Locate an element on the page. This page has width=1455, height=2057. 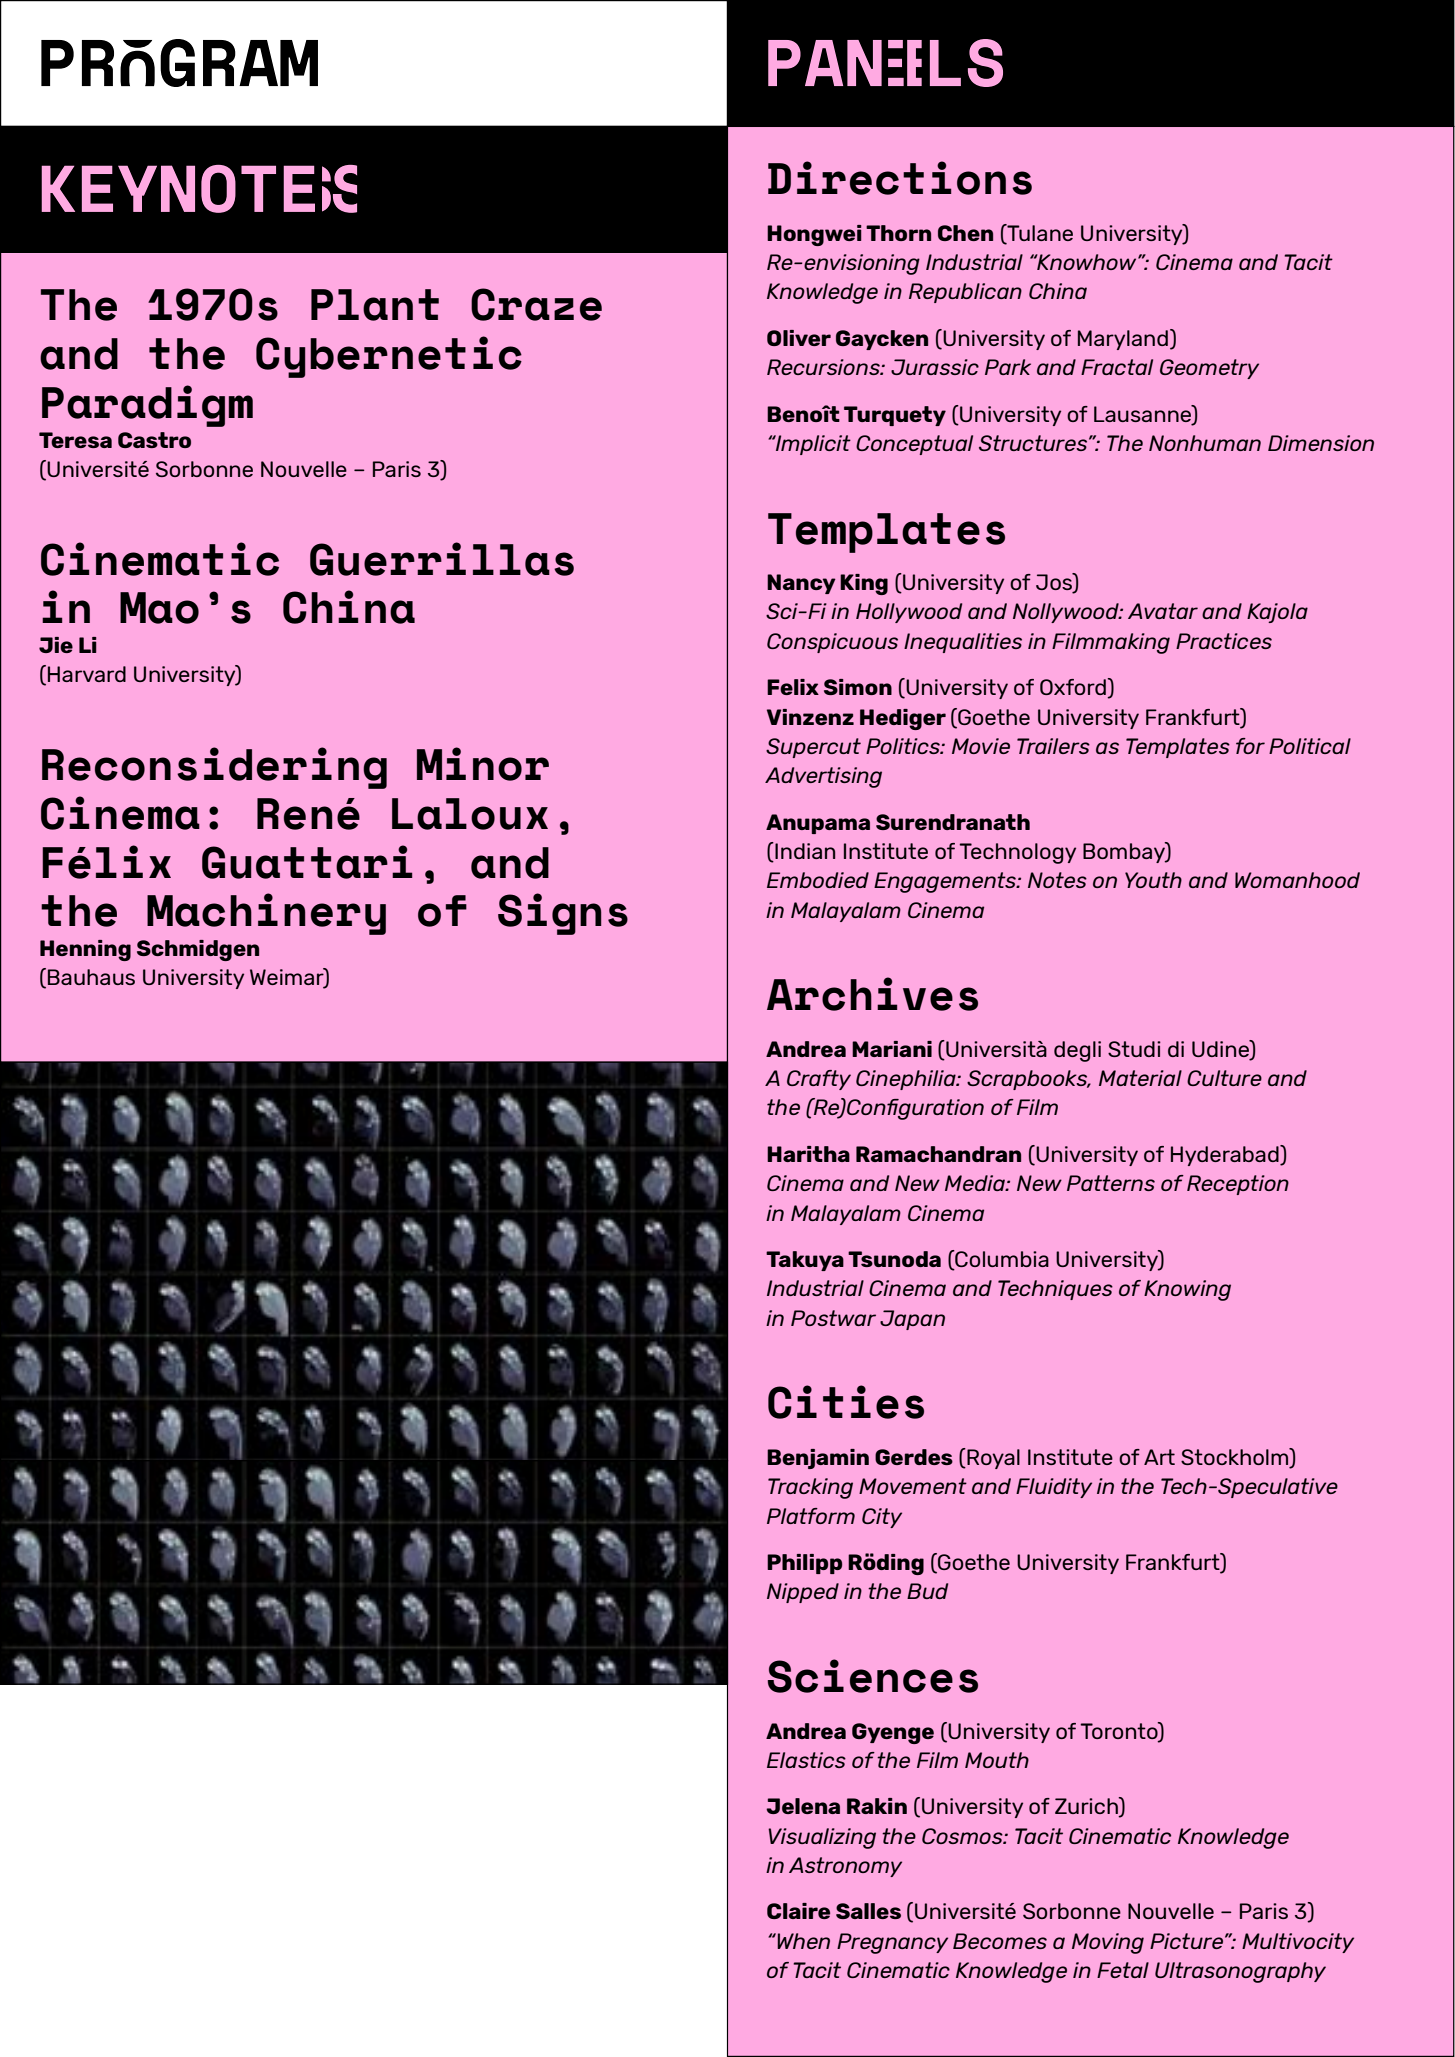
Bauhaus is located at coordinates (91, 977).
